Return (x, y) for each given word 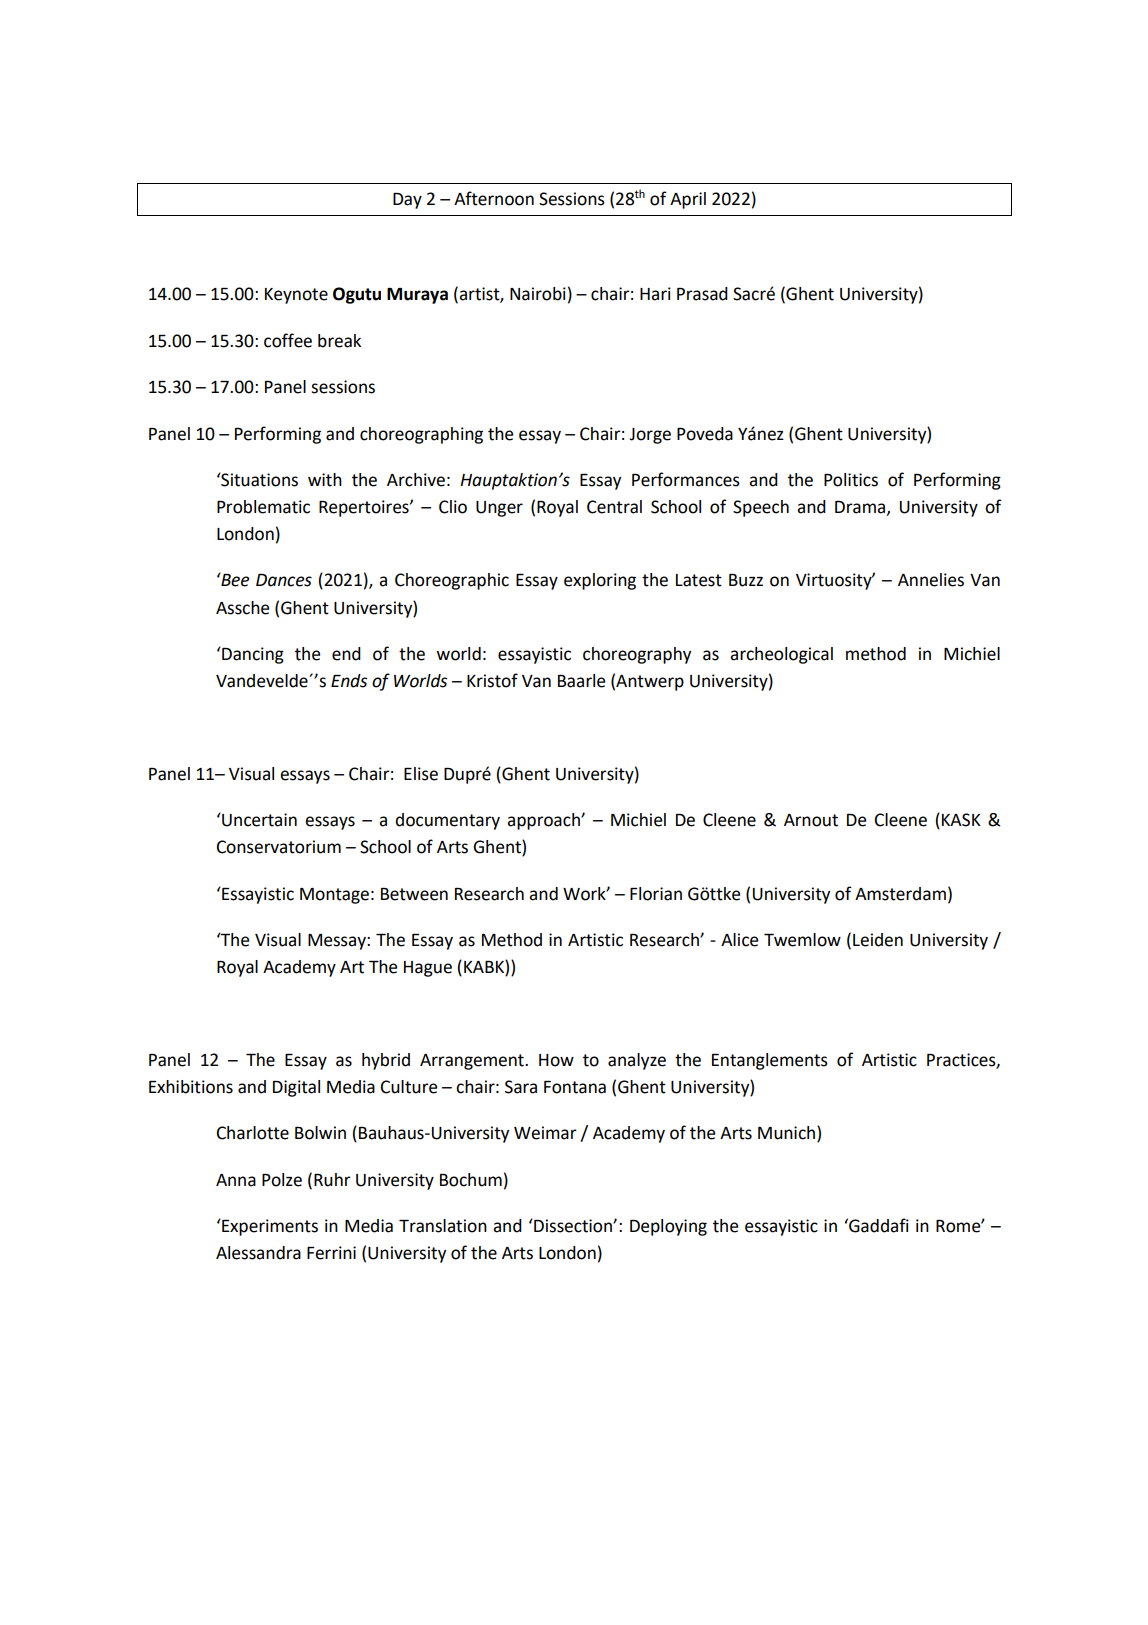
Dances (284, 580)
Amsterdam (900, 894)
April (688, 200)
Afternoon (494, 198)
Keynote (296, 296)
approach (544, 821)
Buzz (746, 580)
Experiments (269, 1227)
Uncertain (258, 820)
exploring (600, 581)
